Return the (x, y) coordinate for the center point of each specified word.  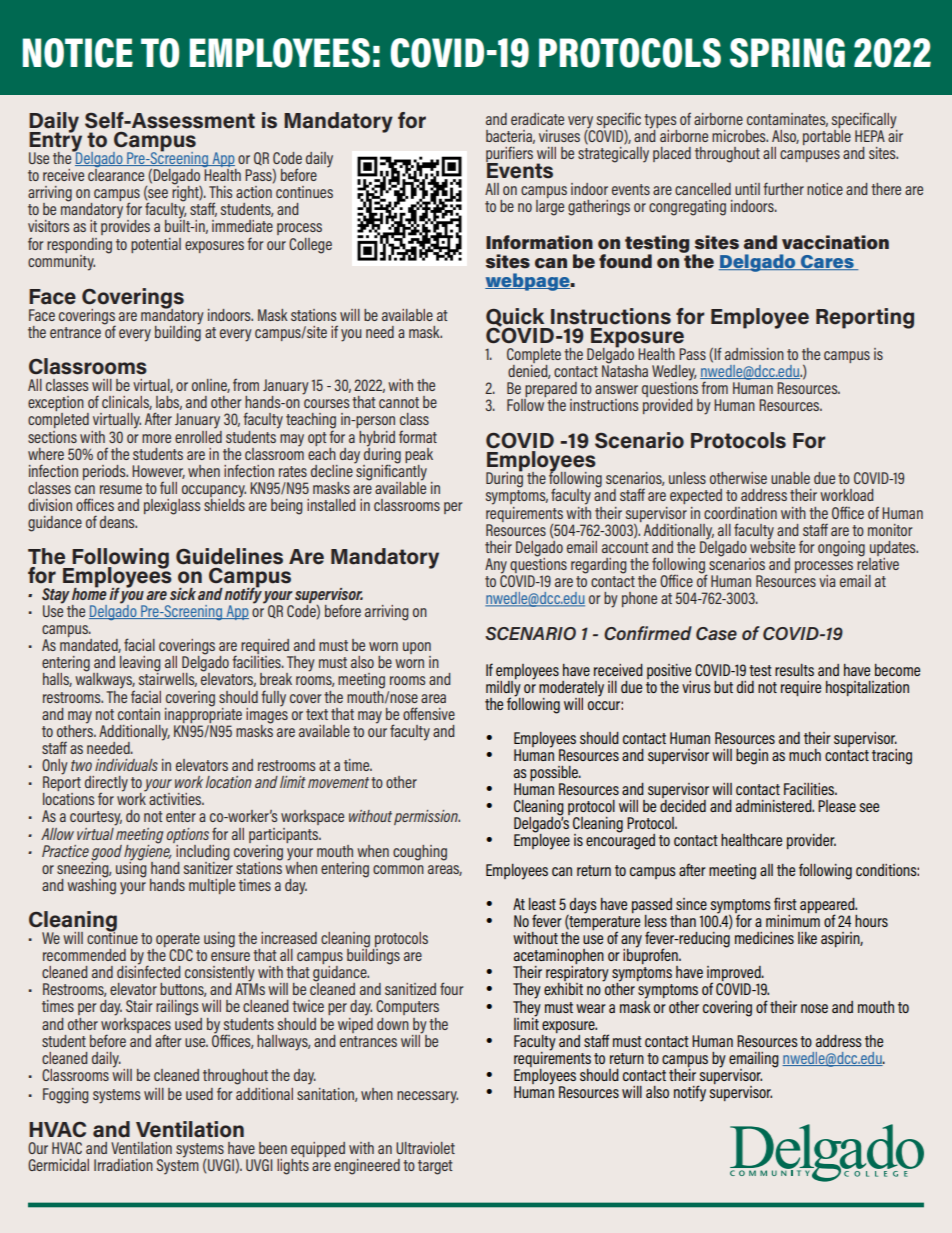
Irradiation (123, 1165)
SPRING (787, 53)
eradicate (537, 119)
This (220, 192)
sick (183, 594)
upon (417, 649)
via (827, 581)
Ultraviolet (425, 1148)
